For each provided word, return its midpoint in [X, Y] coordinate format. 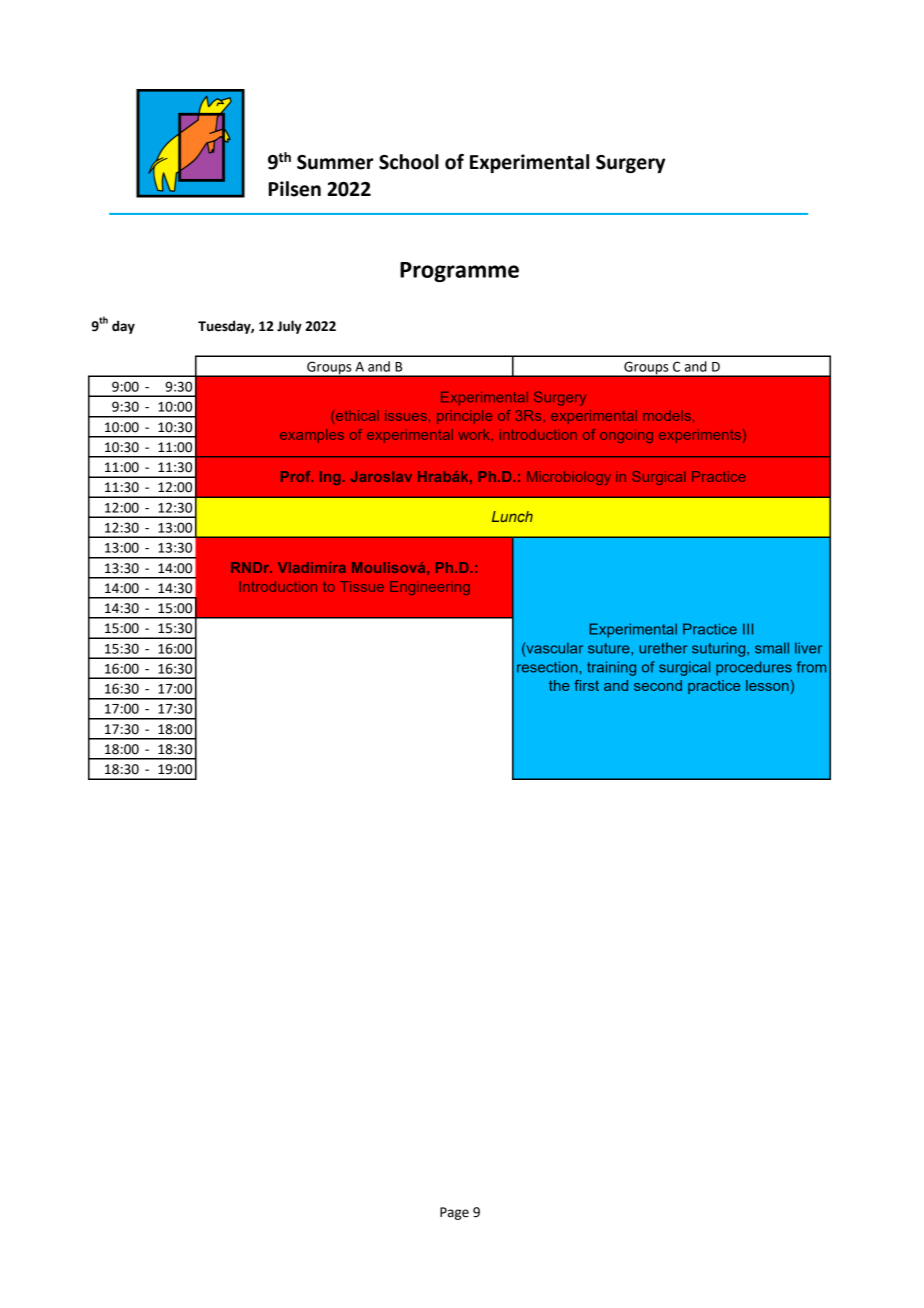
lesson [767, 685]
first [586, 685]
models [667, 415]
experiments [700, 436]
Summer [335, 162]
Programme [459, 272]
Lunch [512, 516]
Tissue [362, 586]
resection [547, 667]
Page [454, 1213]
